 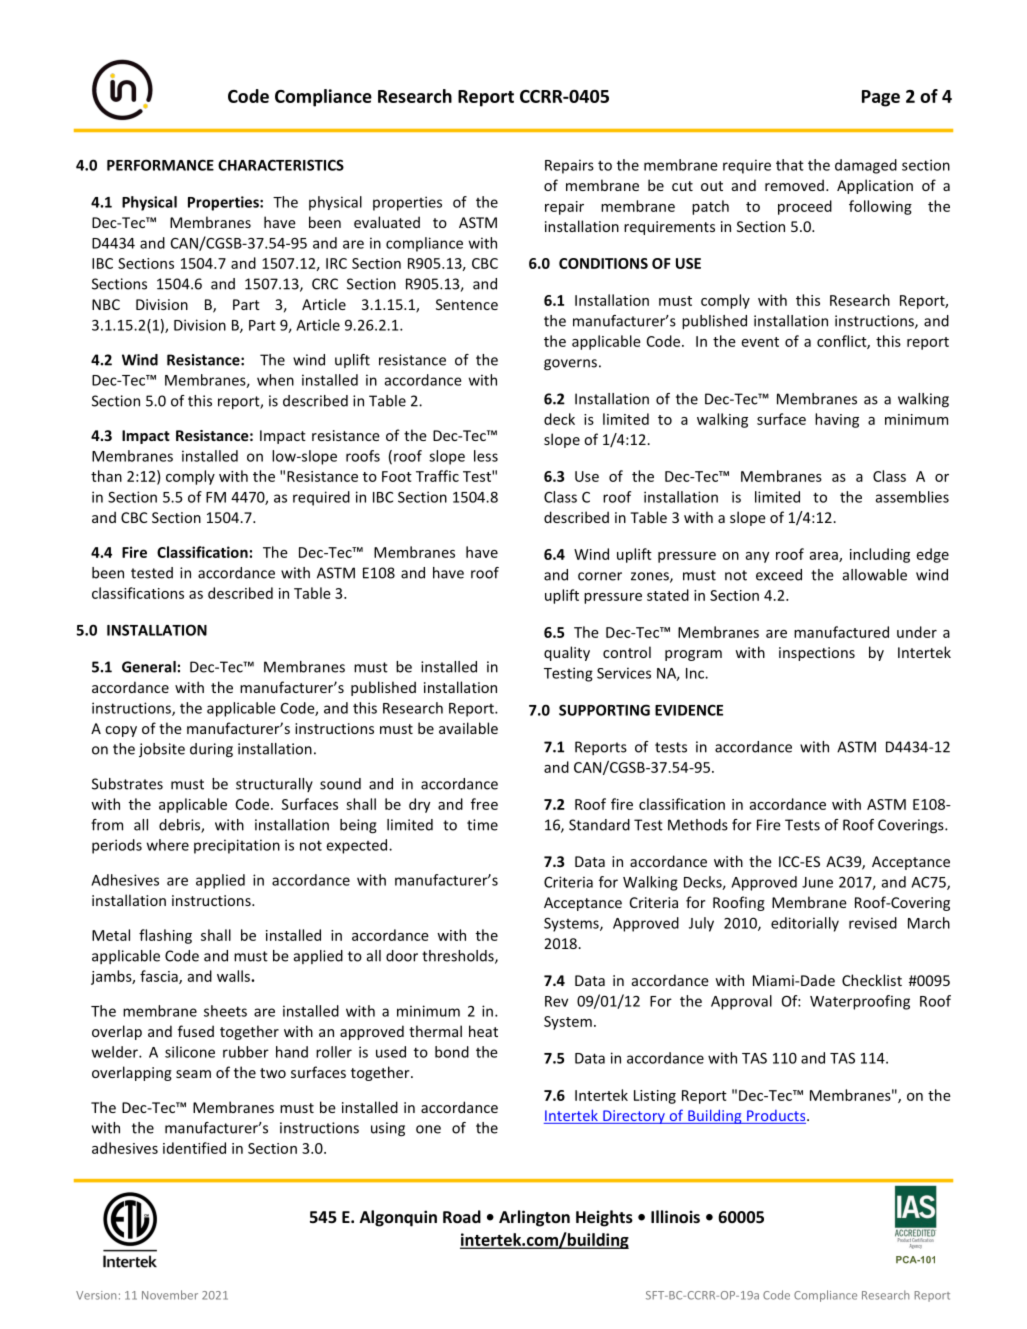 What do you see at coordinates (387, 222) in the screenshot?
I see `evaluated` at bounding box center [387, 222].
